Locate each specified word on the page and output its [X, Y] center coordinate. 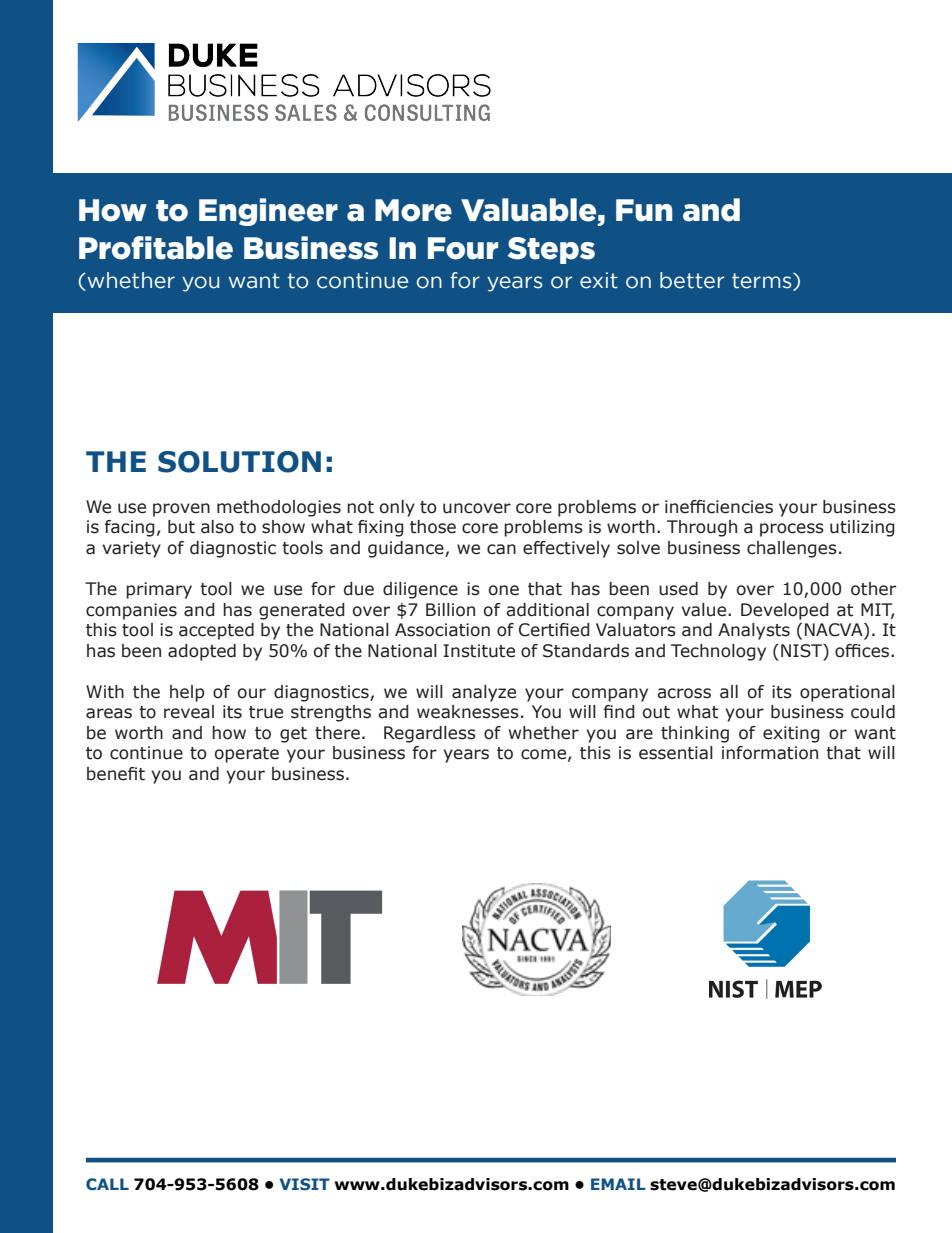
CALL [107, 1184]
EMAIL [618, 1184]
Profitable [156, 248]
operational [847, 693]
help [187, 693]
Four [463, 248]
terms [763, 282]
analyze [484, 693]
